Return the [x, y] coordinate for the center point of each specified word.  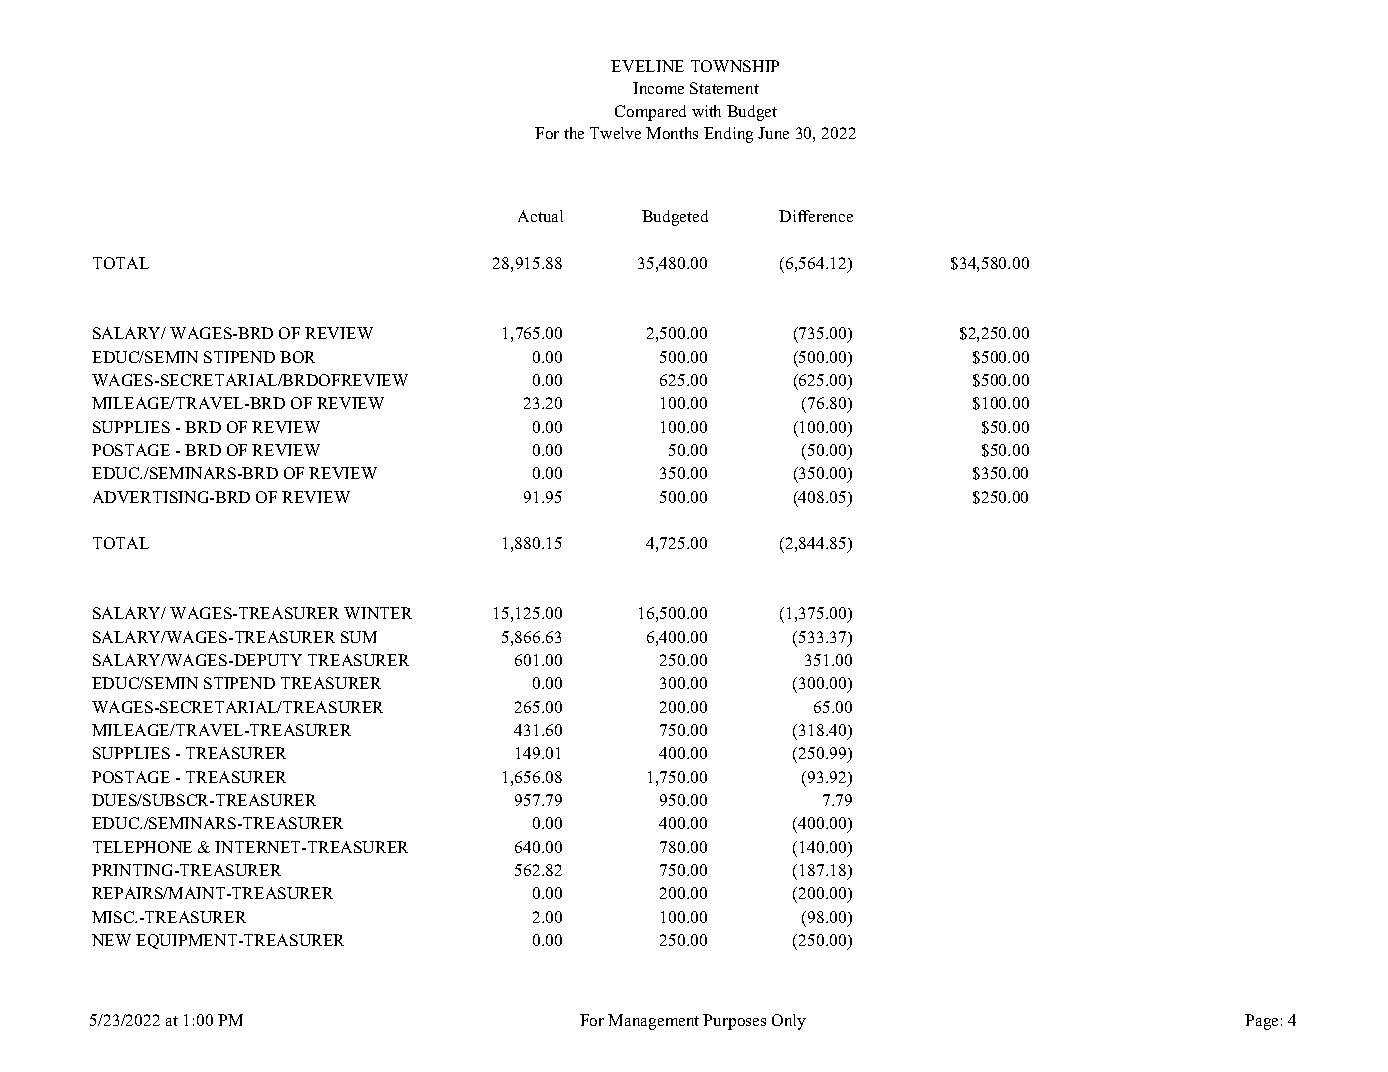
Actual [540, 216]
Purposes [734, 1022]
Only [789, 1022]
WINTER [378, 613]
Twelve [615, 133]
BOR [297, 357]
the [574, 133]
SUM [359, 637]
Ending [728, 135]
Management [653, 1022]
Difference [816, 216]
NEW [111, 940]
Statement [724, 88]
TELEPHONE [142, 847]
